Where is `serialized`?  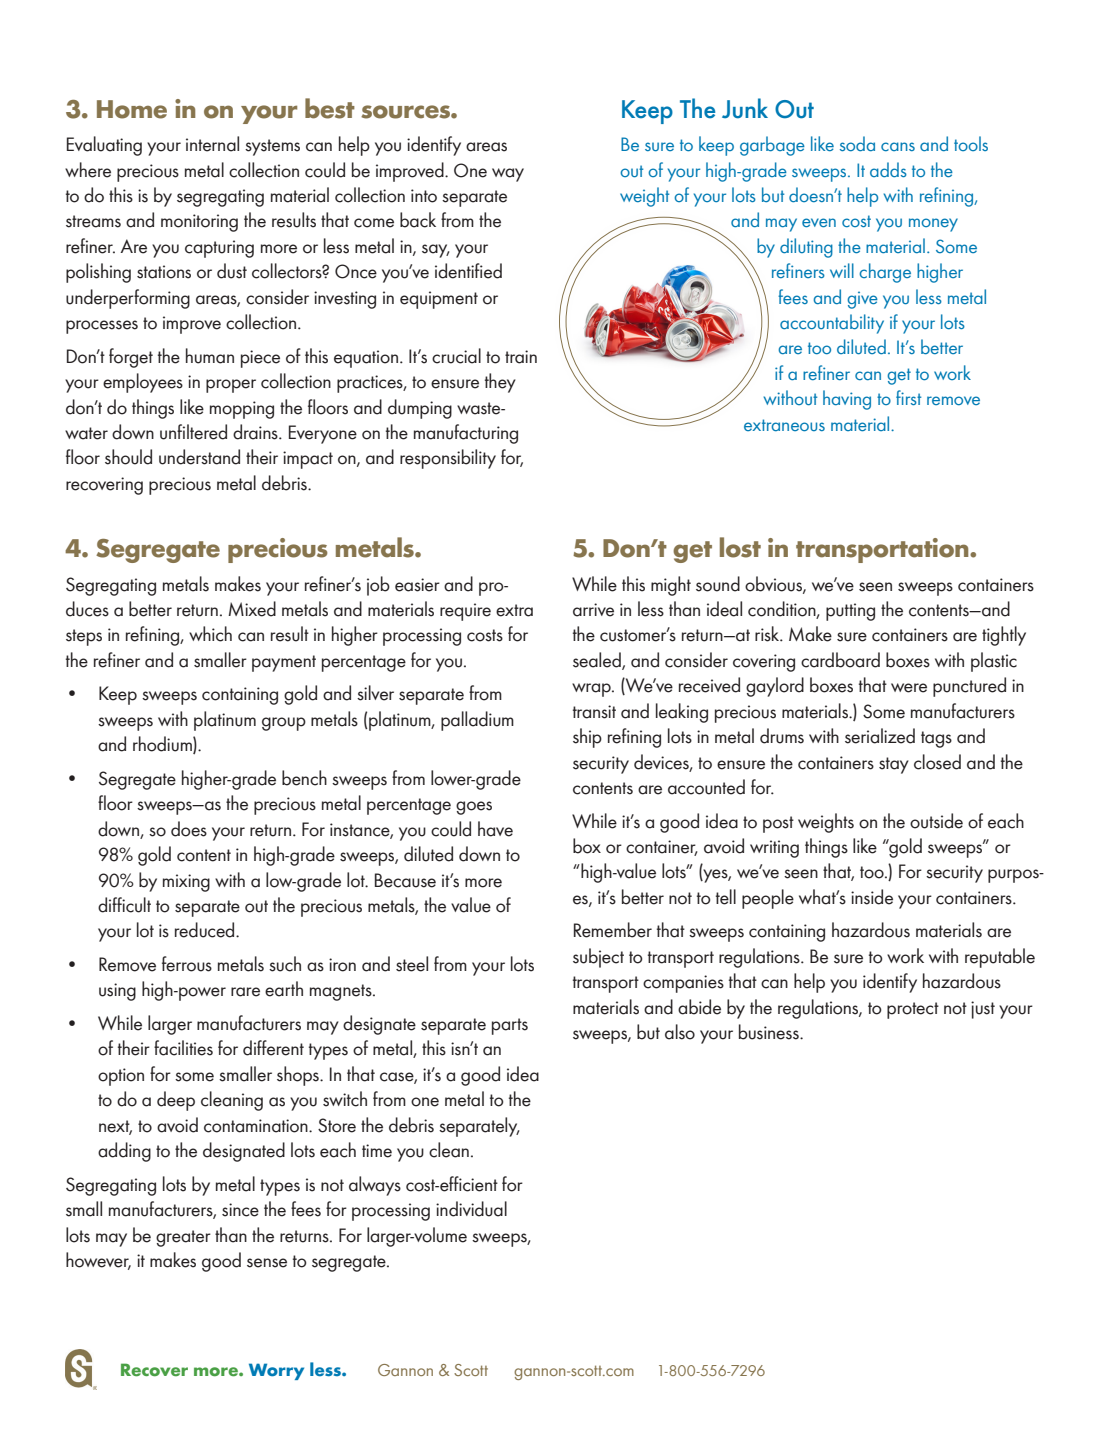
serialized is located at coordinates (880, 736).
